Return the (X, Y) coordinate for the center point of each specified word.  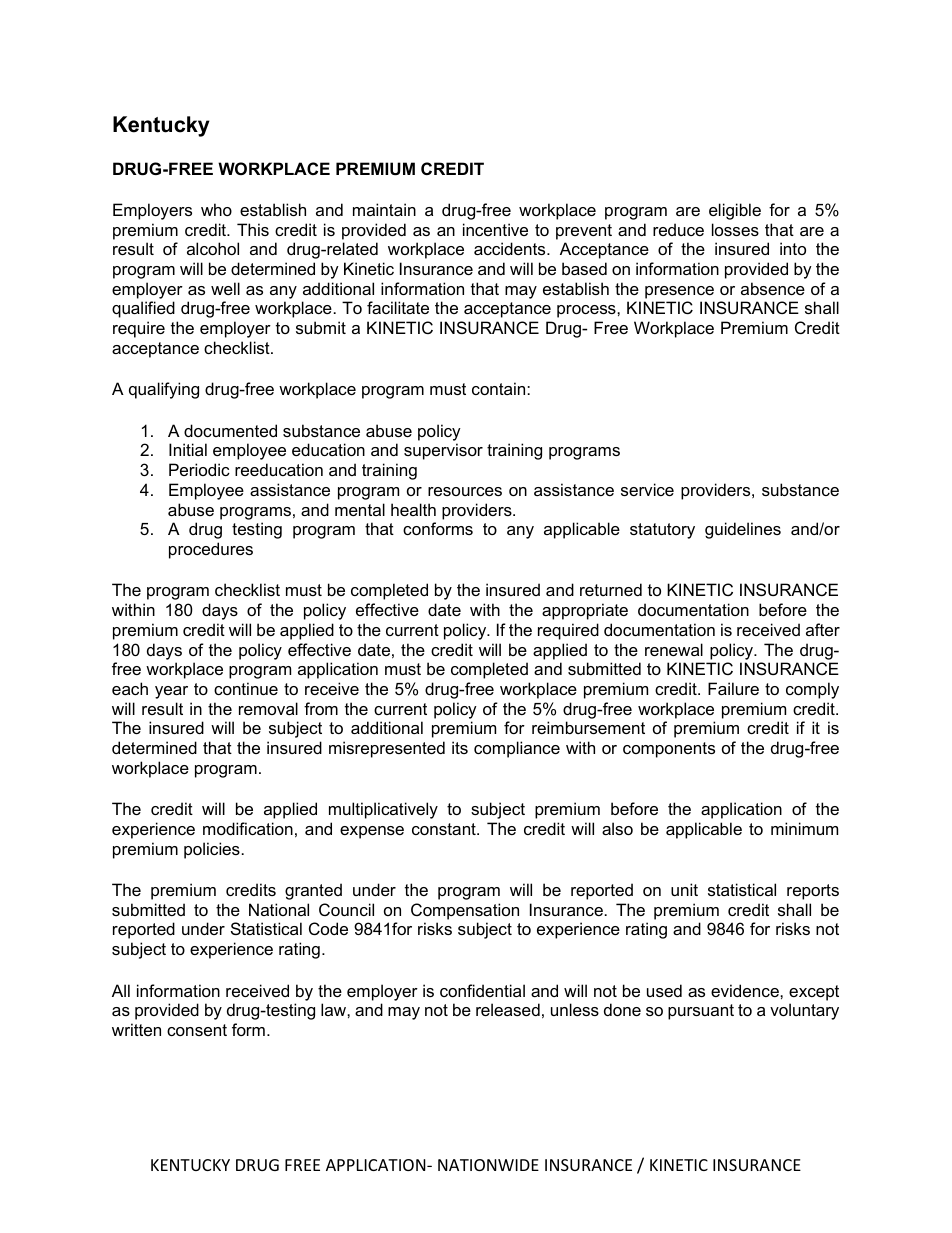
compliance (517, 749)
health (413, 509)
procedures (211, 550)
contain (500, 388)
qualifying (164, 390)
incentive (495, 229)
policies (212, 850)
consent (197, 1030)
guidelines (743, 530)
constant (445, 829)
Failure (733, 688)
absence (773, 288)
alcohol (213, 248)
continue (246, 688)
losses (735, 229)
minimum (804, 828)
